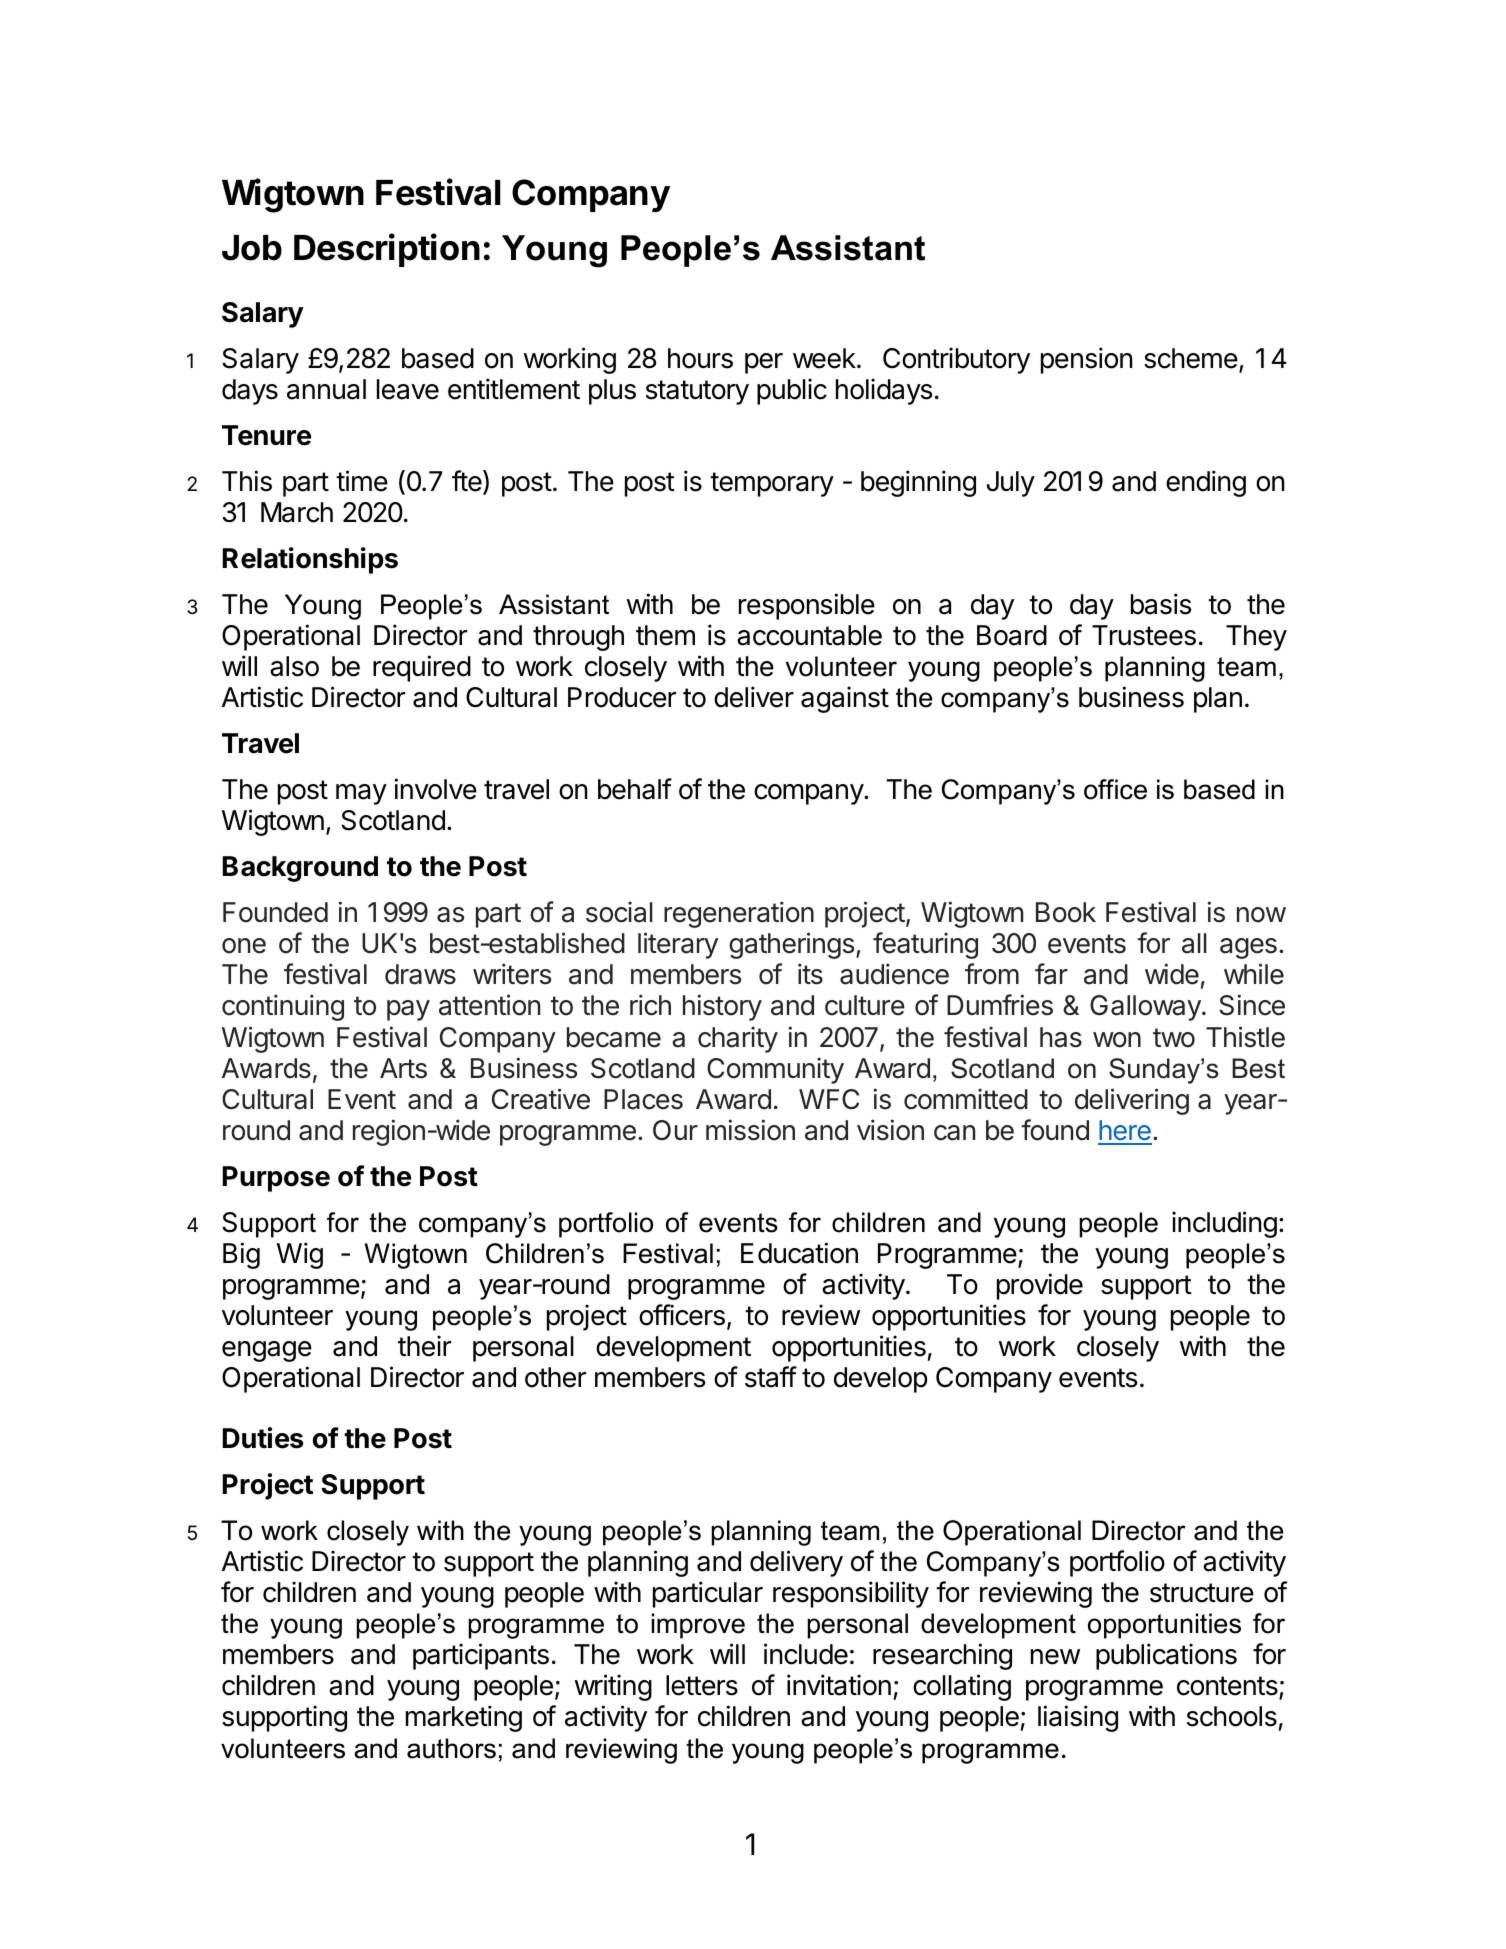 This page has width=1506, height=1949. Describe the element at coordinates (1191, 358) in the page. I see `scheme` at that location.
